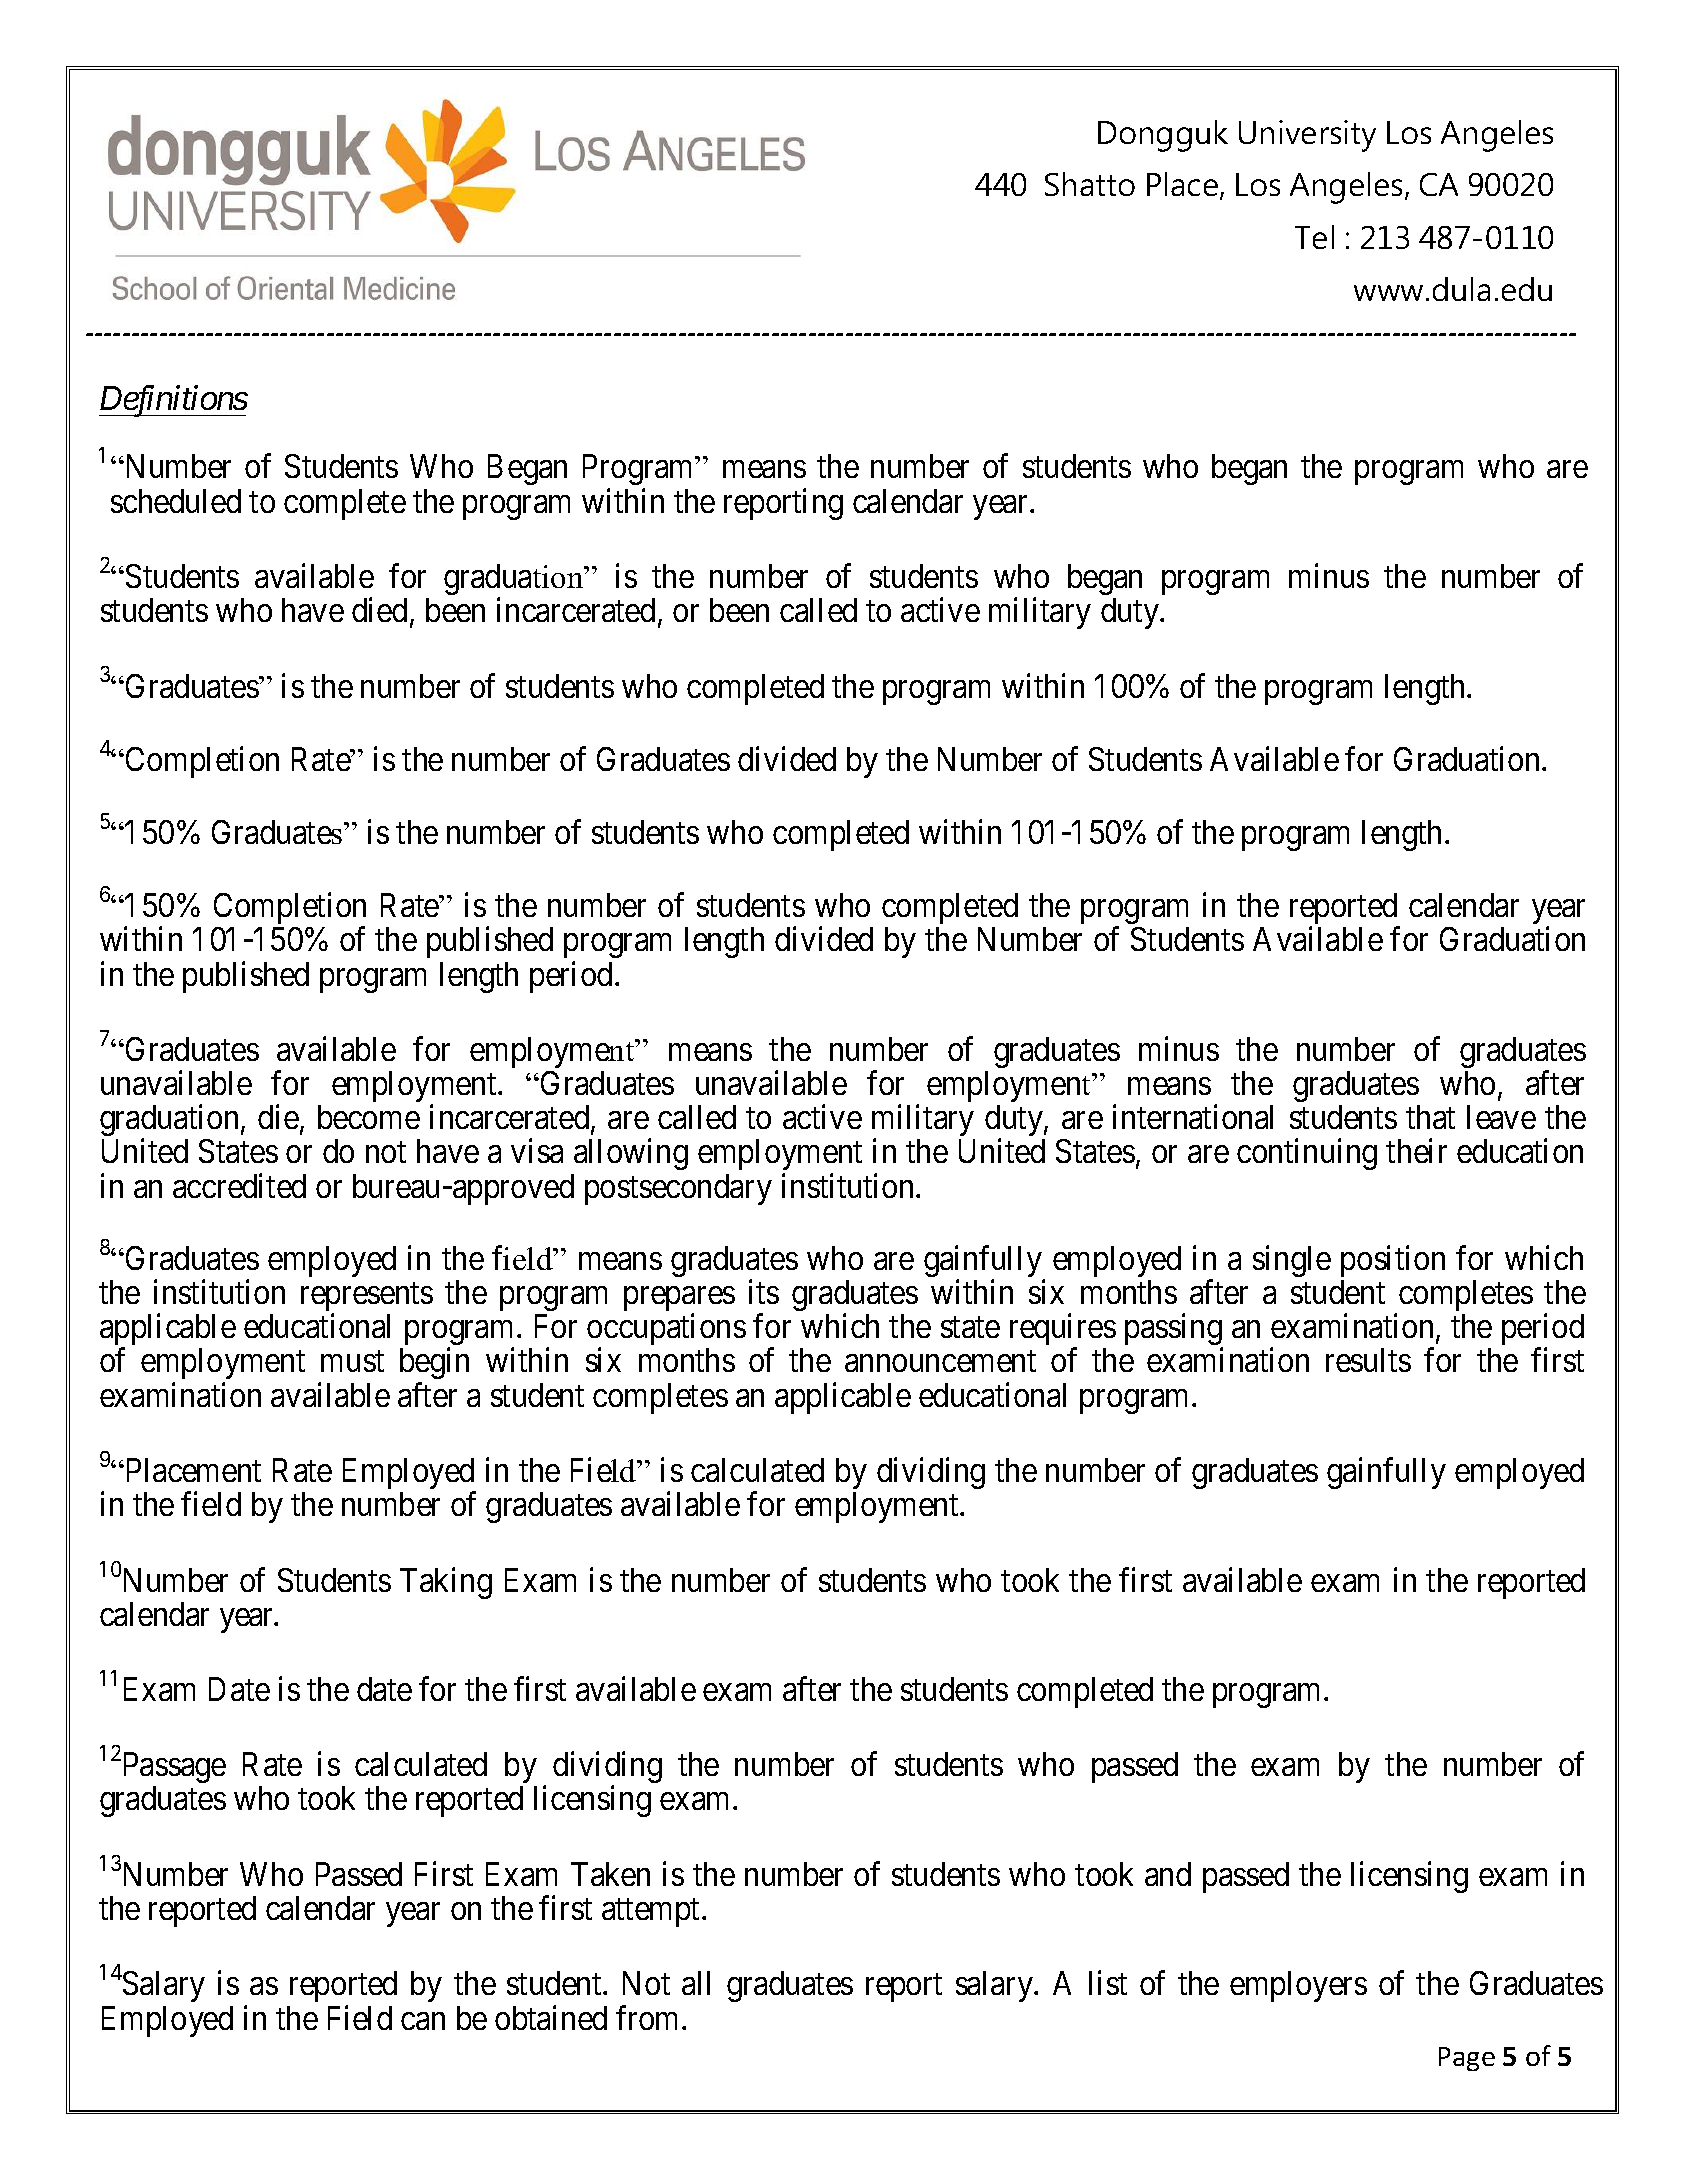 This screenshot has height=2180, width=1685. What do you see at coordinates (379, 610) in the screenshot?
I see `died` at bounding box center [379, 610].
